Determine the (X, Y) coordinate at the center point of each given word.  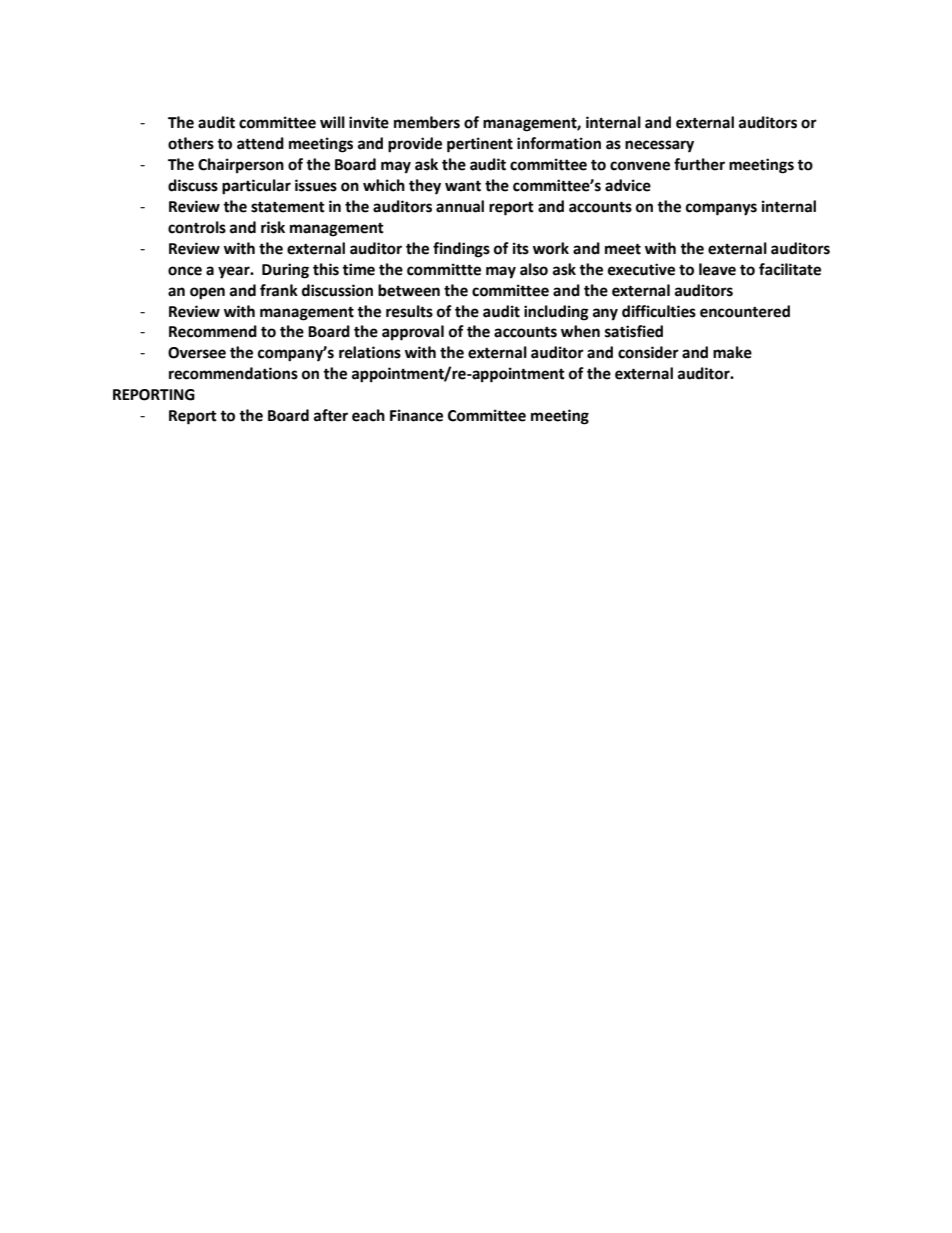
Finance (416, 415)
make (732, 352)
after (331, 415)
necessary (659, 146)
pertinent (480, 145)
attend (260, 143)
